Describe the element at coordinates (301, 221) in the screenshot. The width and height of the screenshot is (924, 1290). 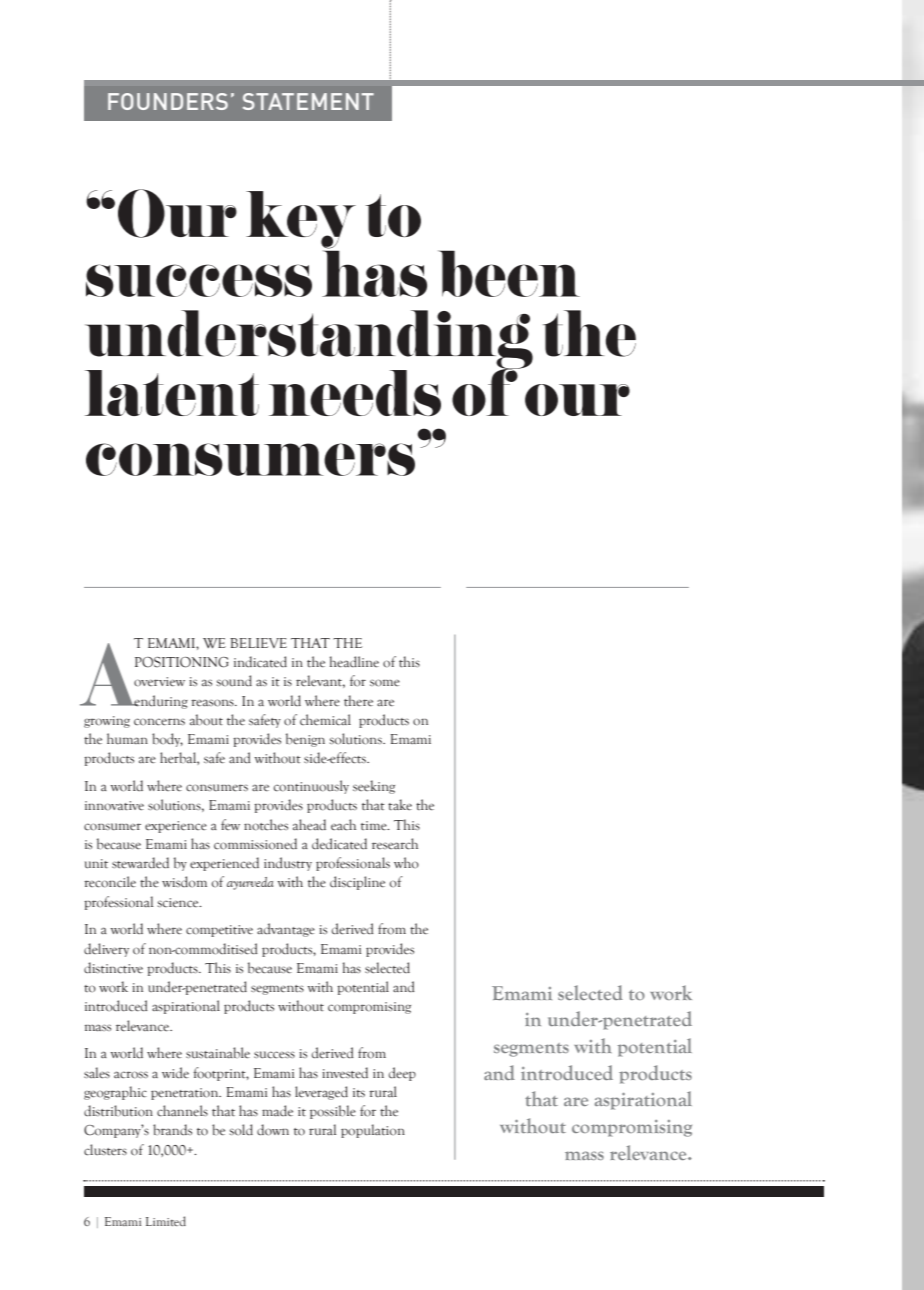
I see `key` at that location.
